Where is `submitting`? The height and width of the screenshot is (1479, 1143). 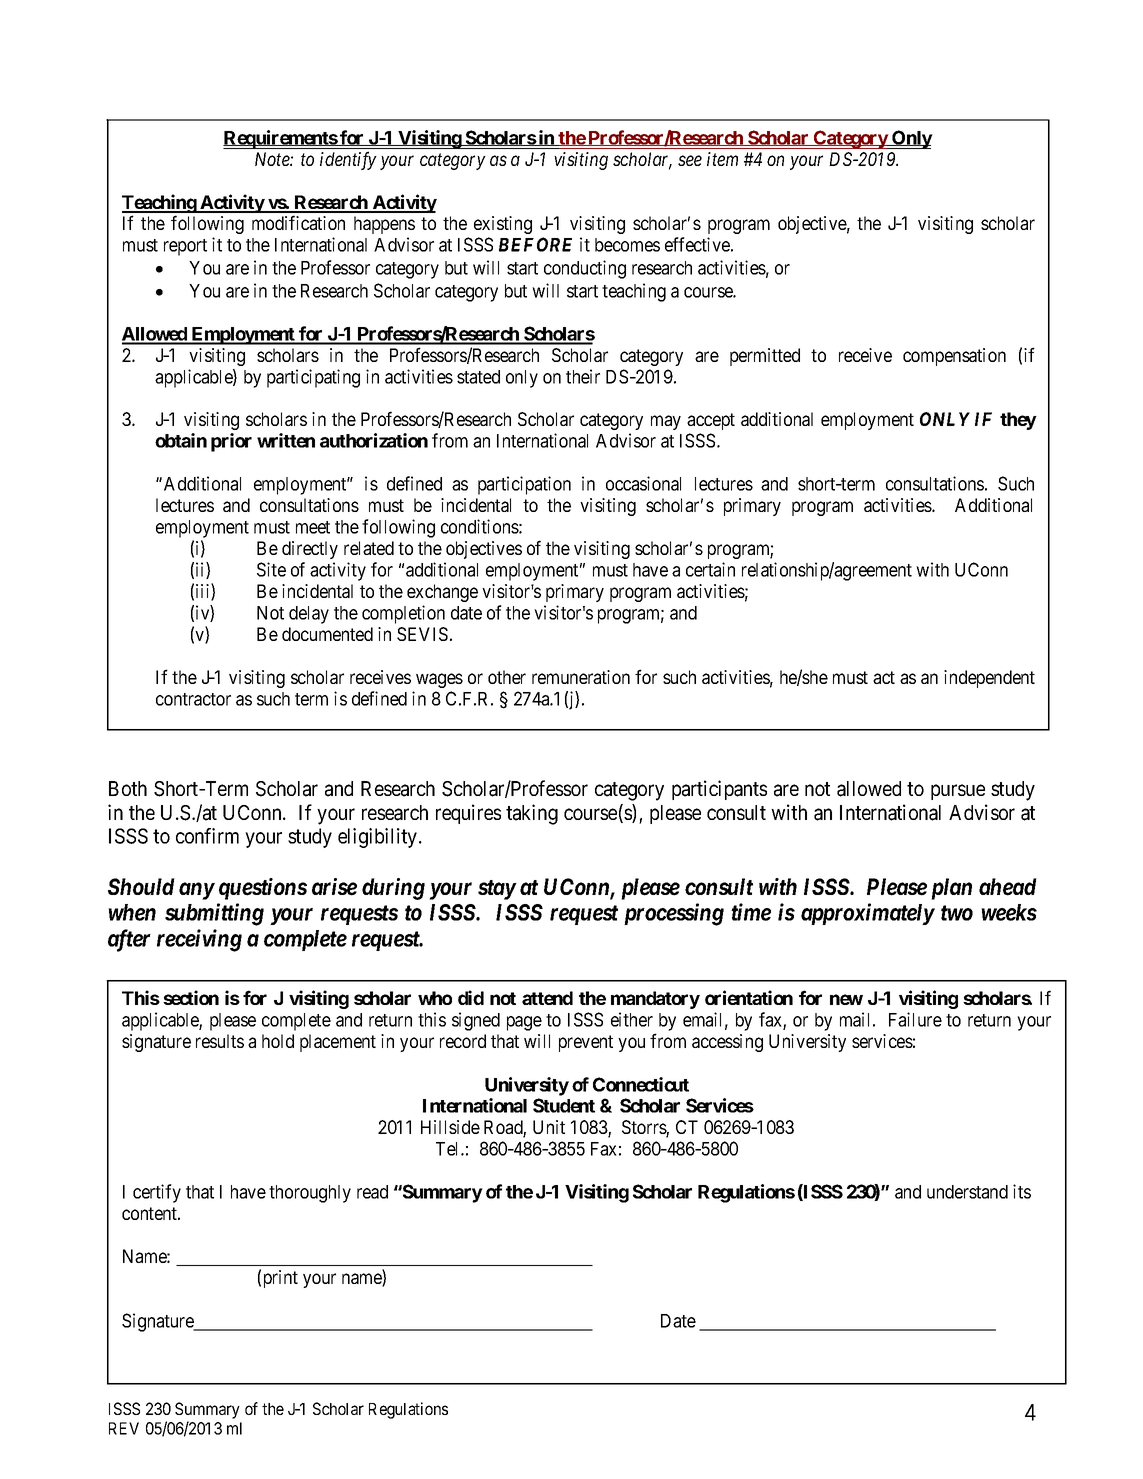
submitting is located at coordinates (214, 914).
